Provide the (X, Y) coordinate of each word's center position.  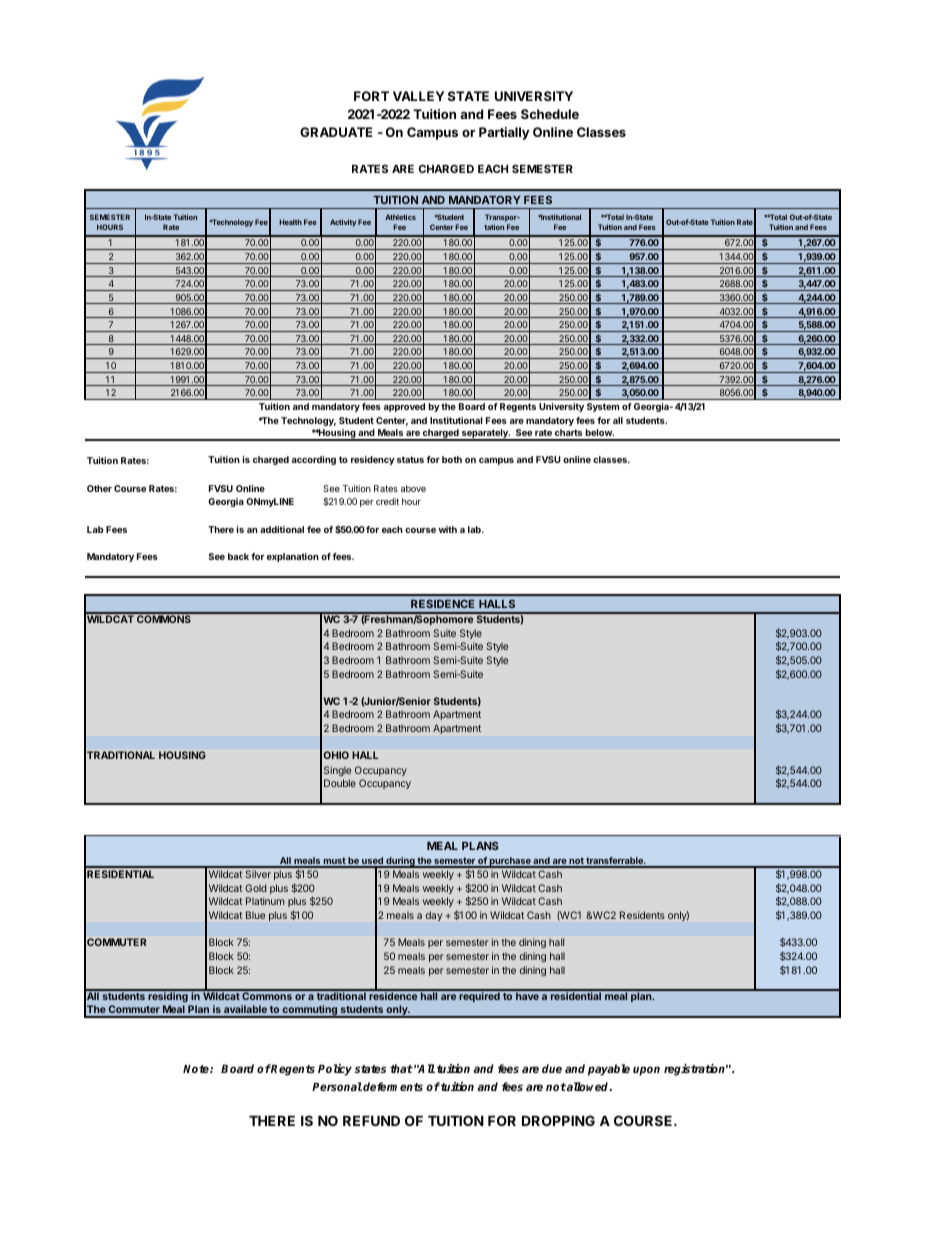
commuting (310, 1011)
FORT (371, 96)
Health (290, 222)
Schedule (550, 114)
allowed (588, 1086)
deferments (393, 1086)
